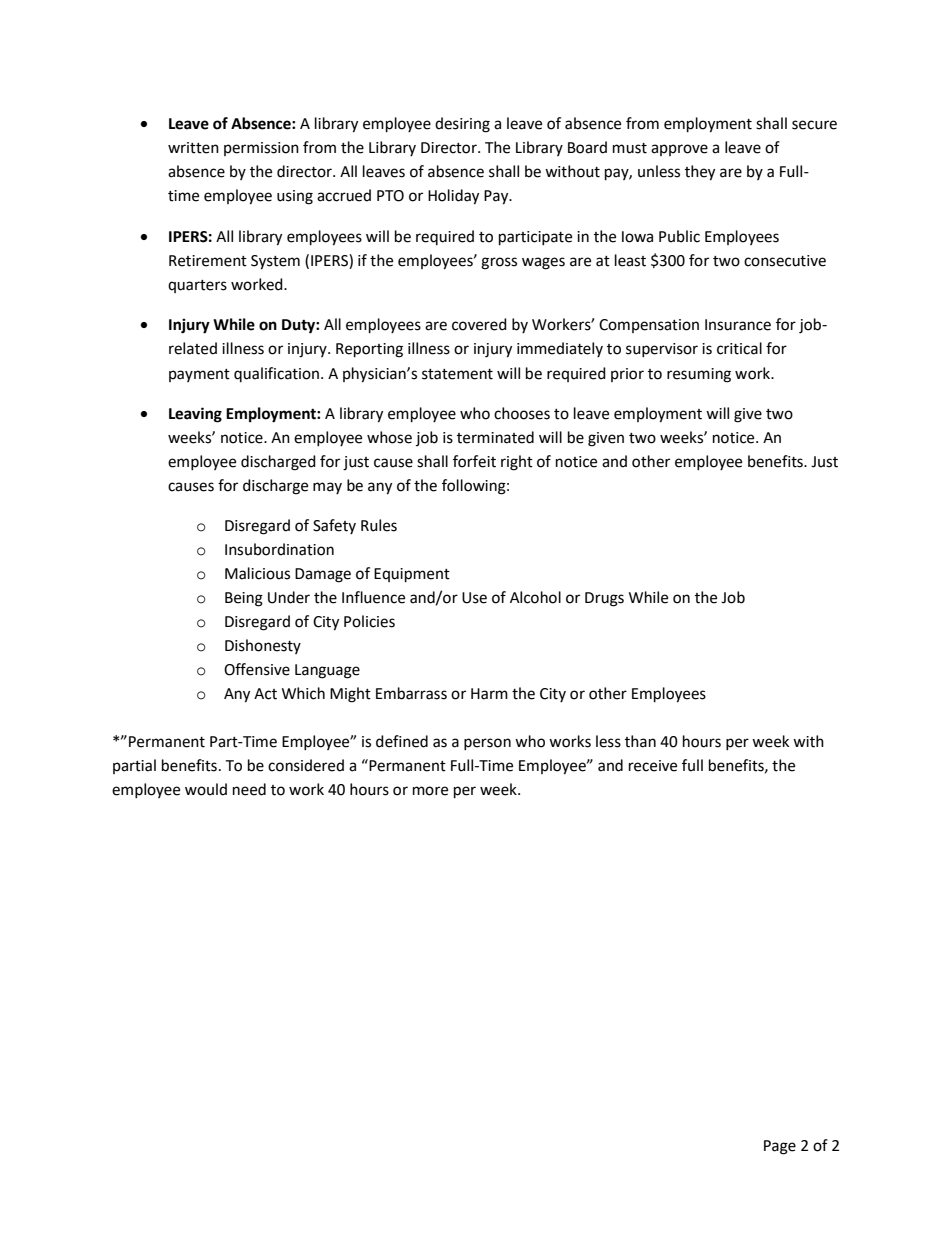 The width and height of the page is (952, 1233). What do you see at coordinates (780, 1147) in the page?
I see `Page` at bounding box center [780, 1147].
